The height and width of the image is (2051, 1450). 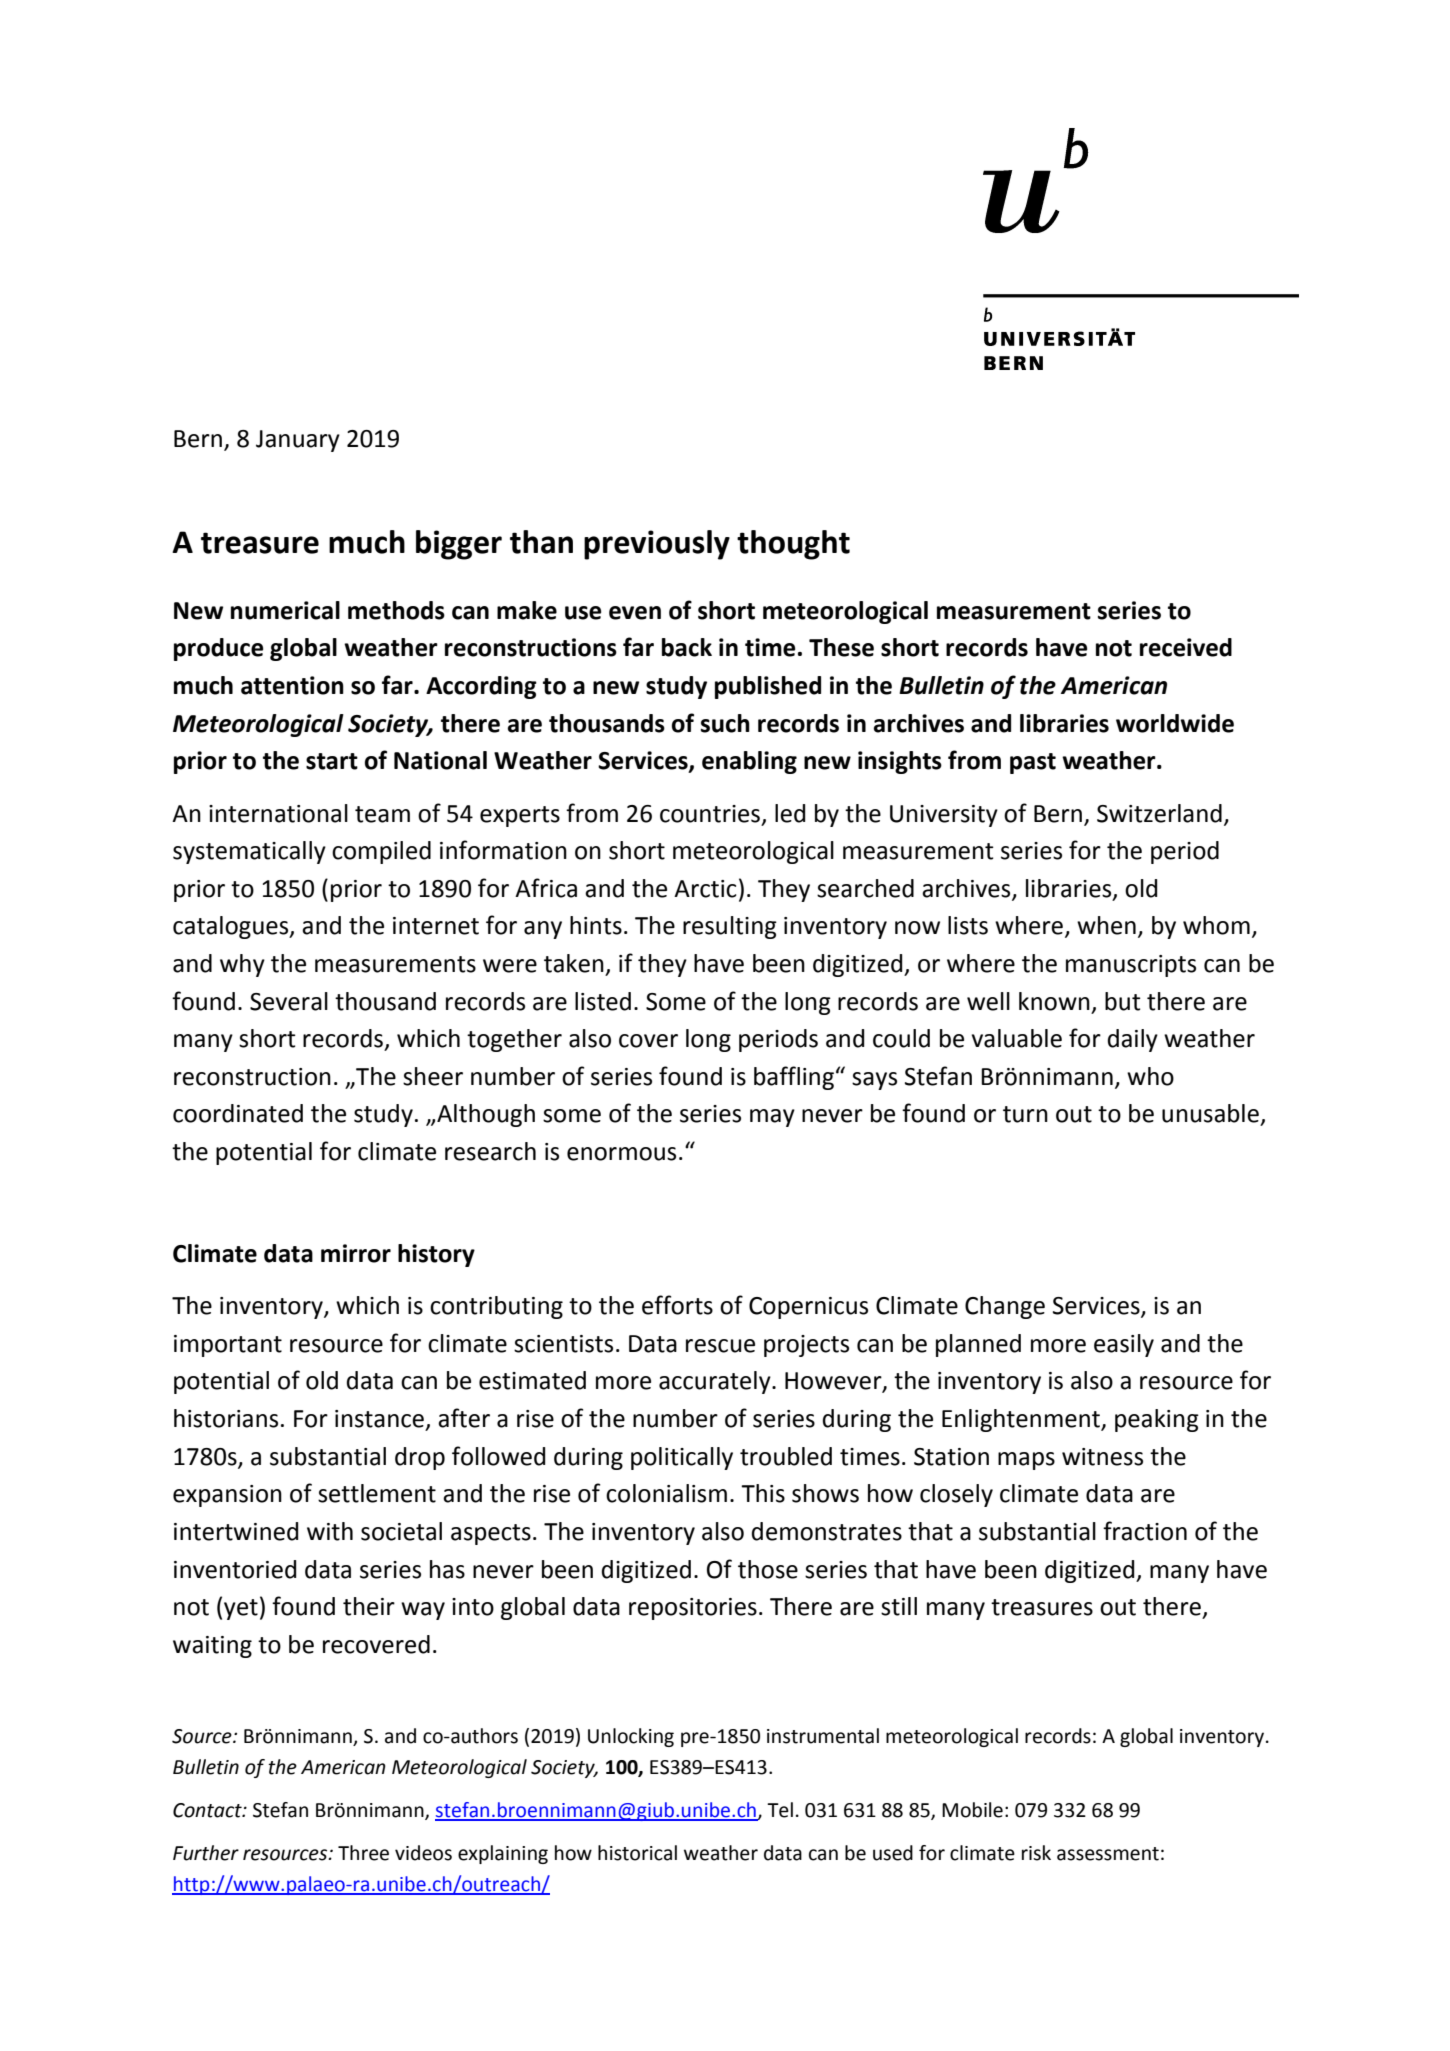 What do you see at coordinates (772, 1118) in the image?
I see `may` at bounding box center [772, 1118].
